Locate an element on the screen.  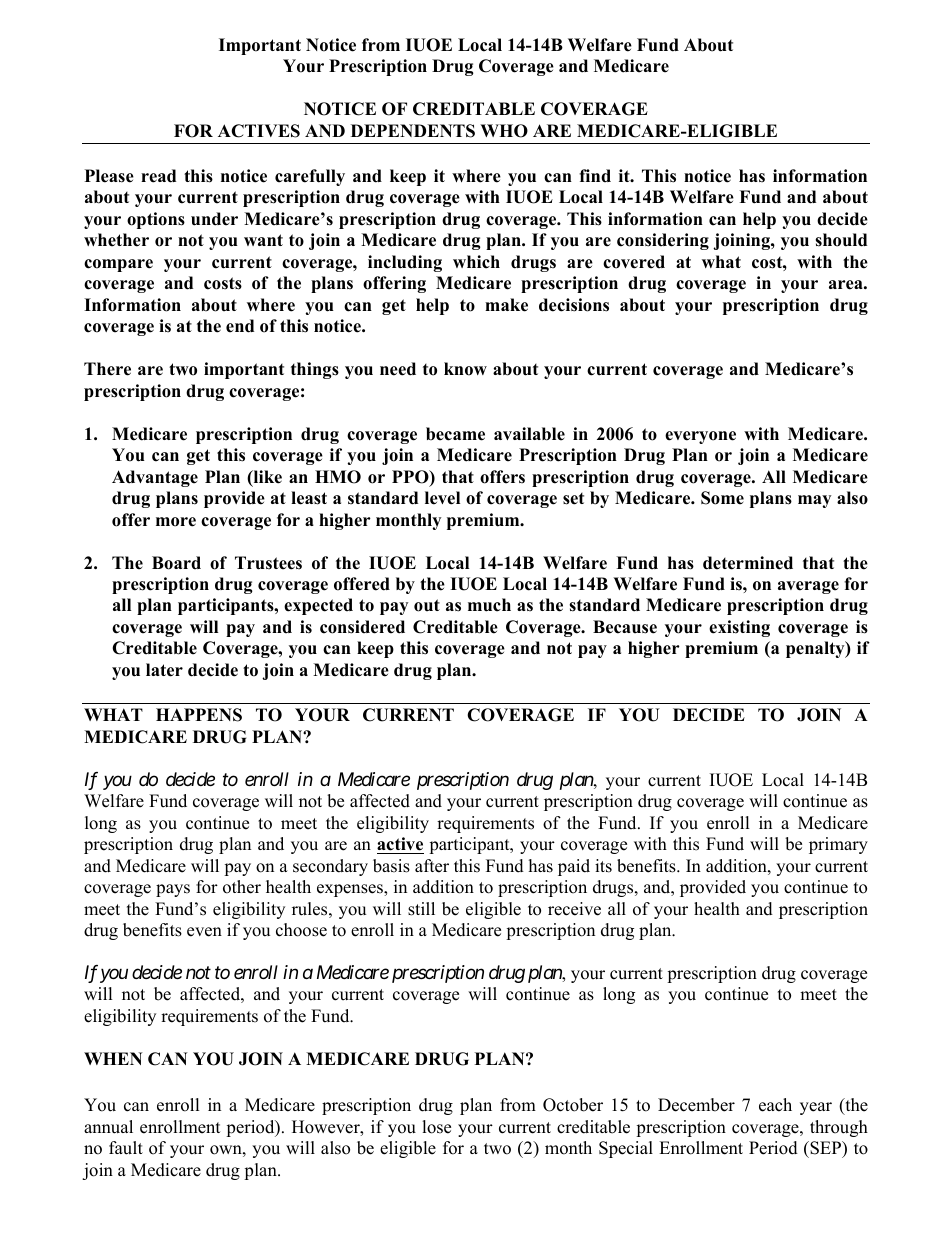
Some is located at coordinates (722, 498).
